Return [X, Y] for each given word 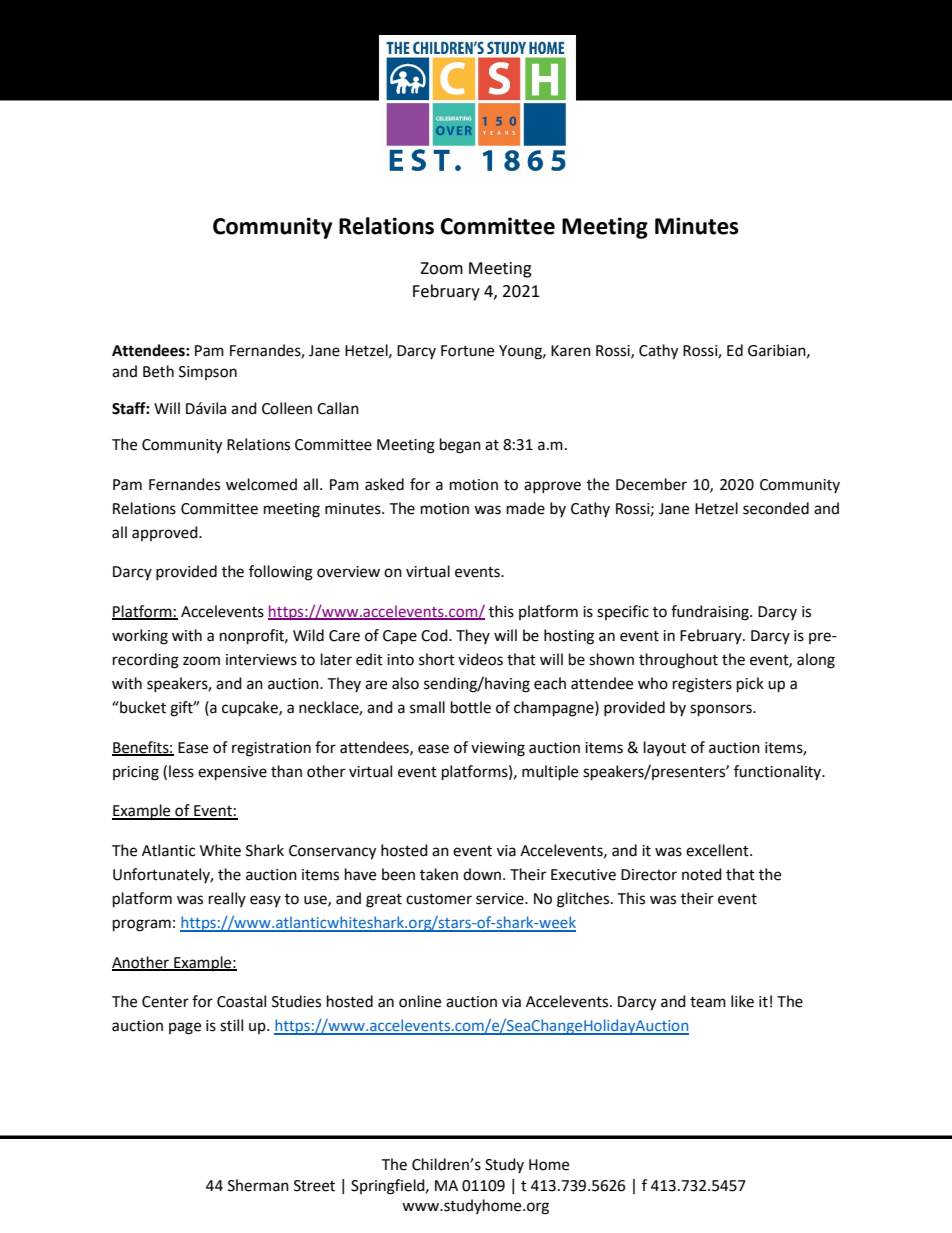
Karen [571, 351]
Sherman [258, 1185]
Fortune [467, 351]
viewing [498, 749]
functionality [779, 772]
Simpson [208, 373]
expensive [232, 773]
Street [314, 1186]
